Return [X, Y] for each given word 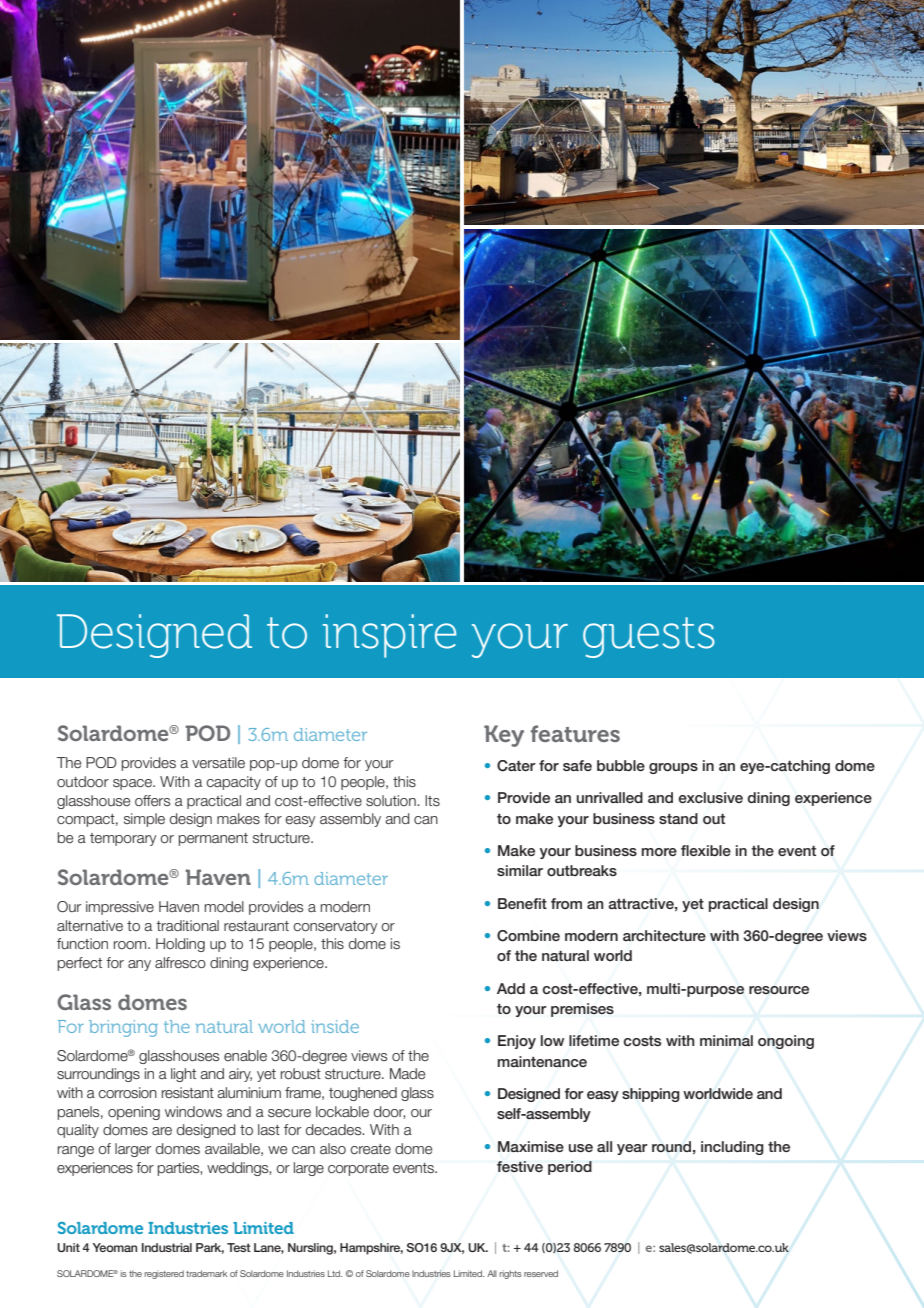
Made [407, 1073]
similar [520, 870]
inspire [389, 636]
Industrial [167, 1247]
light [183, 1075]
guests [649, 637]
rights [510, 1274]
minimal [726, 1040]
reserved [541, 1273]
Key [504, 736]
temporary [123, 839]
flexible [706, 850]
